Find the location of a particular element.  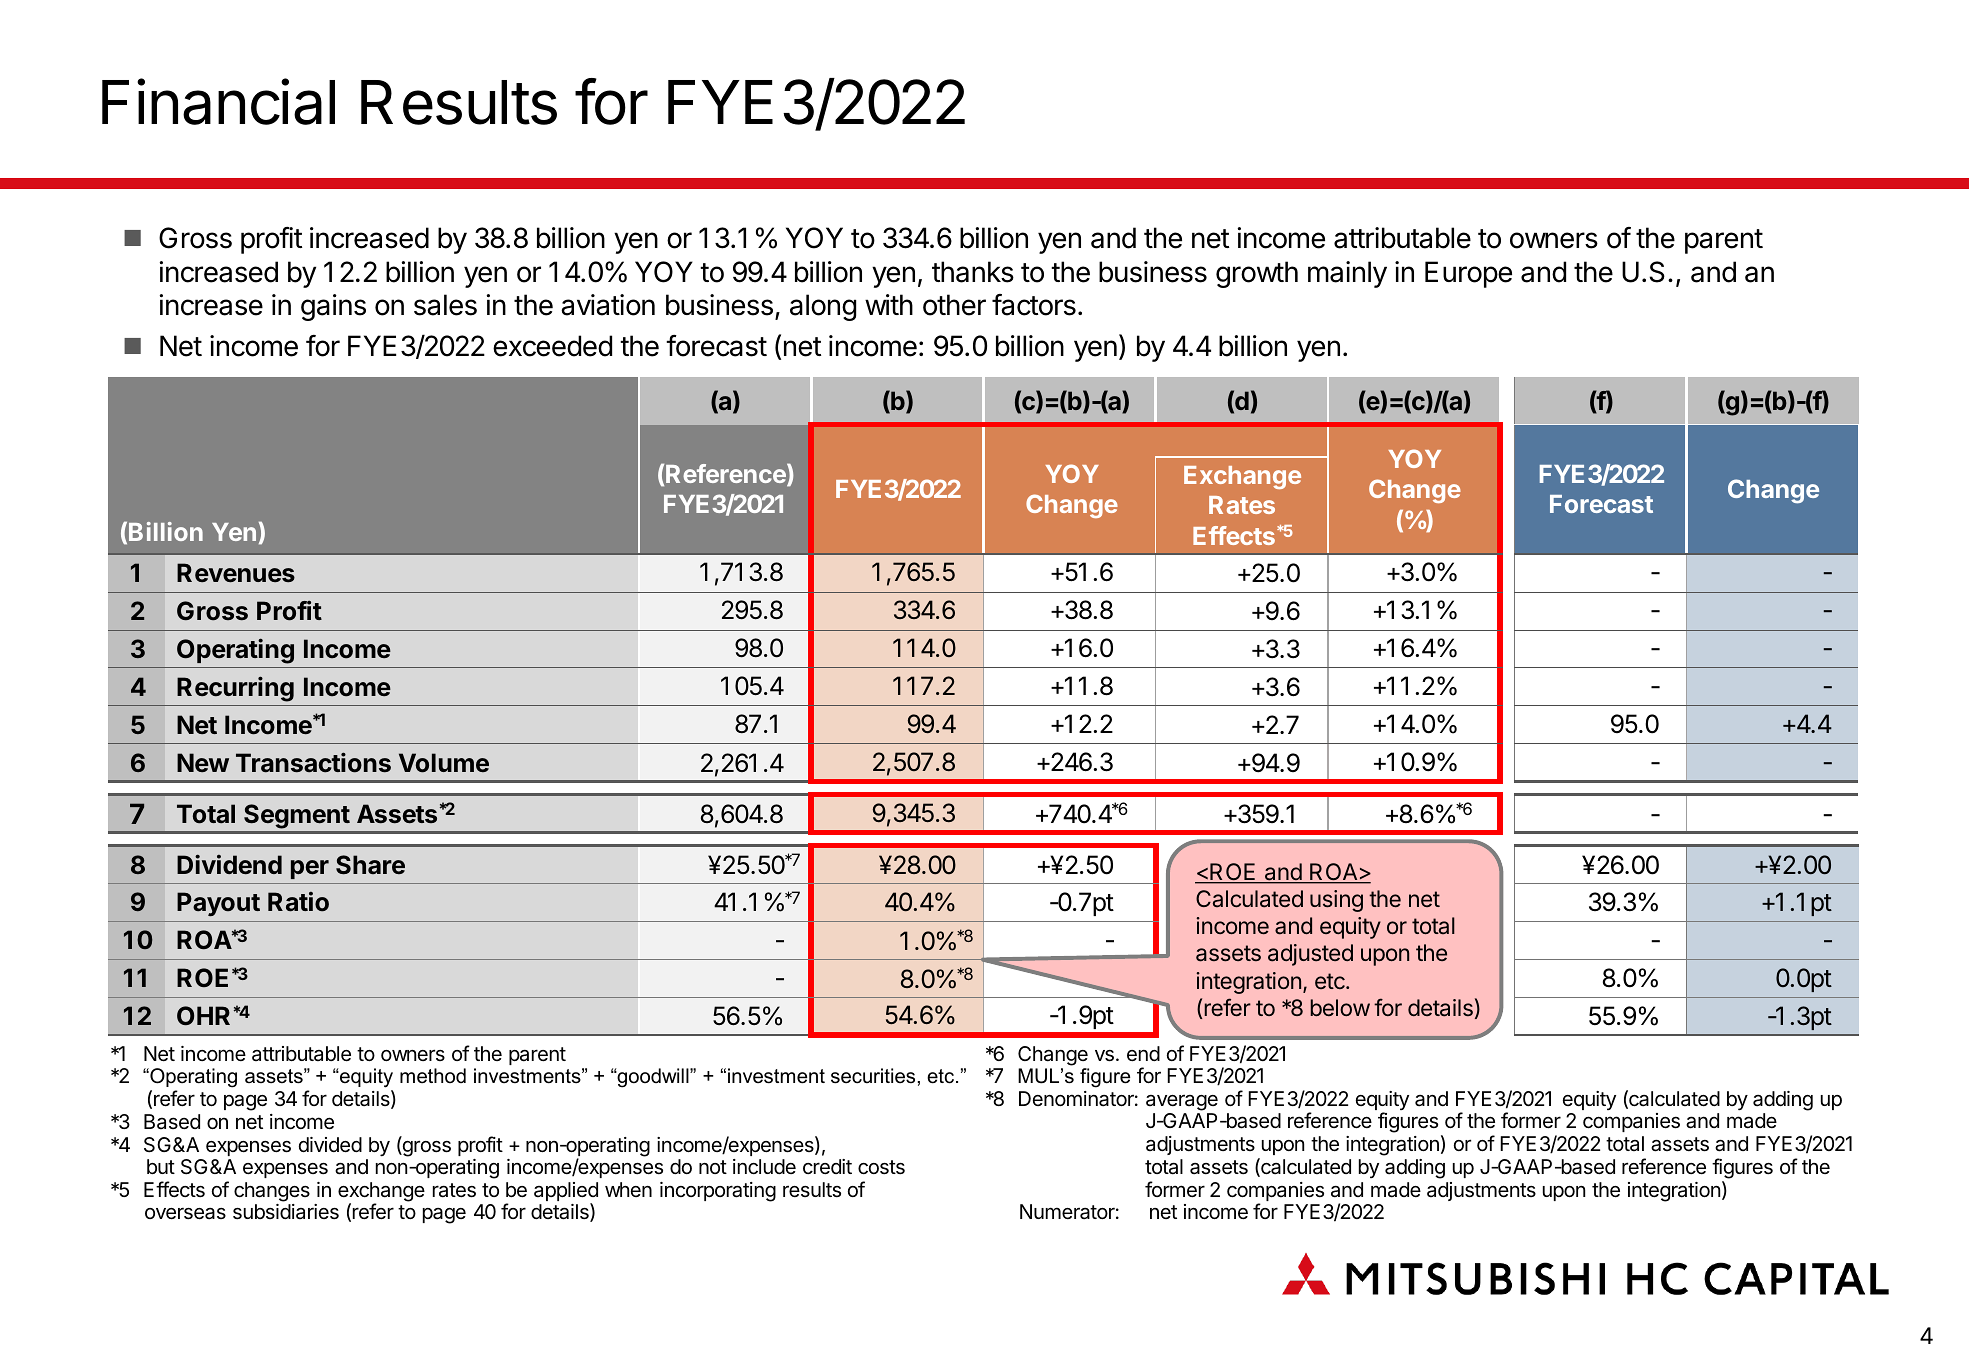

along is located at coordinates (823, 307).
